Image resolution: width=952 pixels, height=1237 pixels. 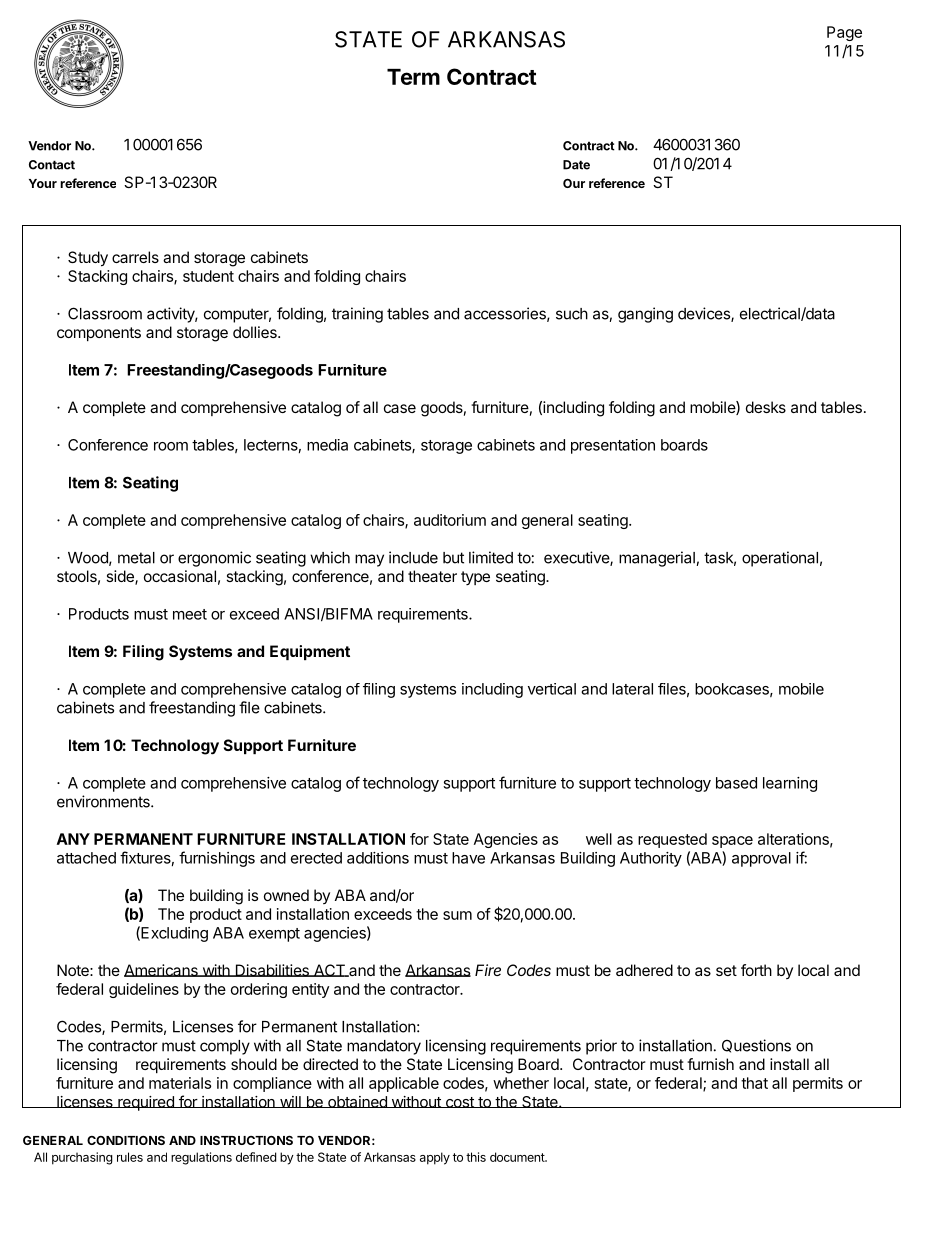 What do you see at coordinates (754, 1083) in the screenshot?
I see `that` at bounding box center [754, 1083].
